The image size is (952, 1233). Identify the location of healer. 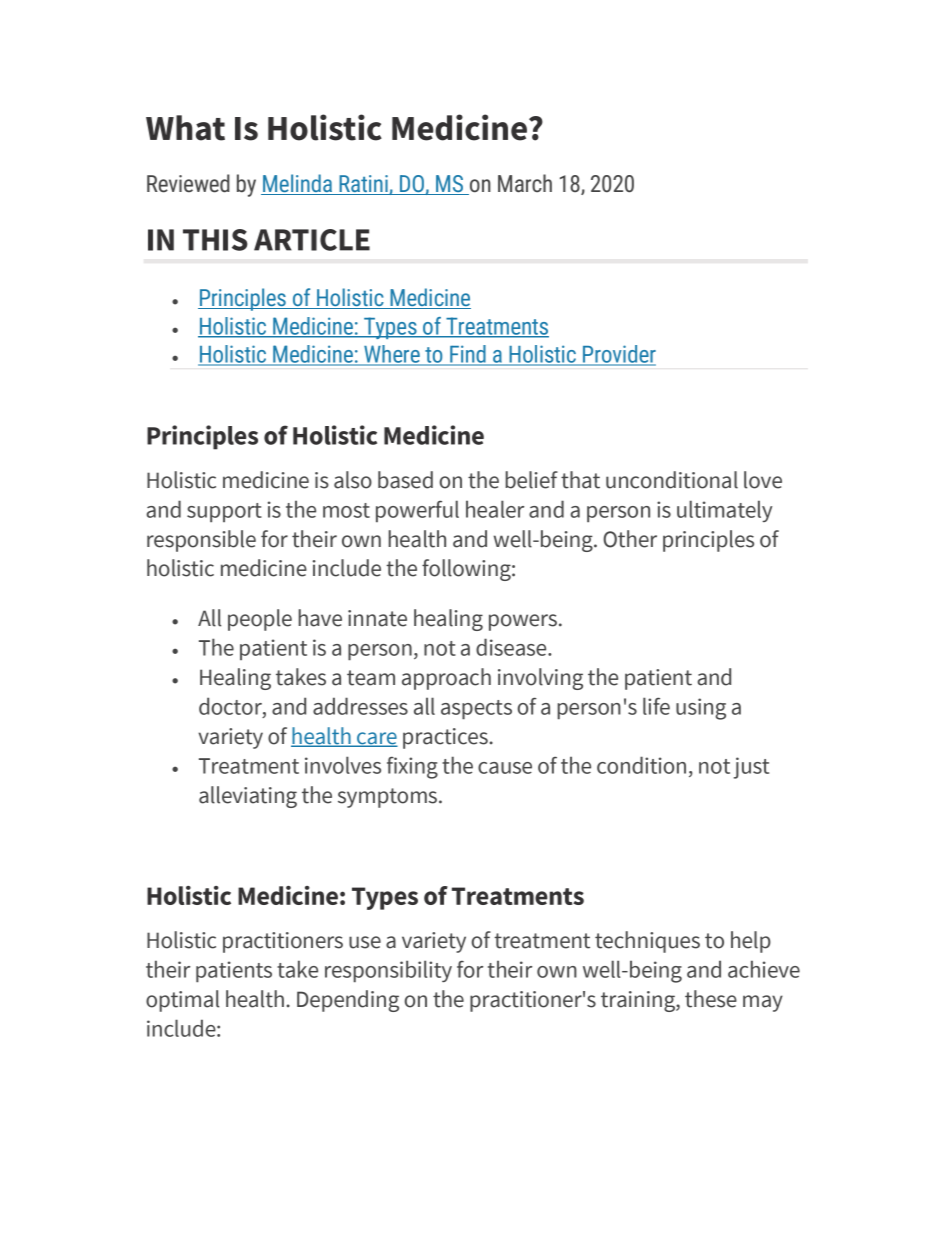
(495, 509).
